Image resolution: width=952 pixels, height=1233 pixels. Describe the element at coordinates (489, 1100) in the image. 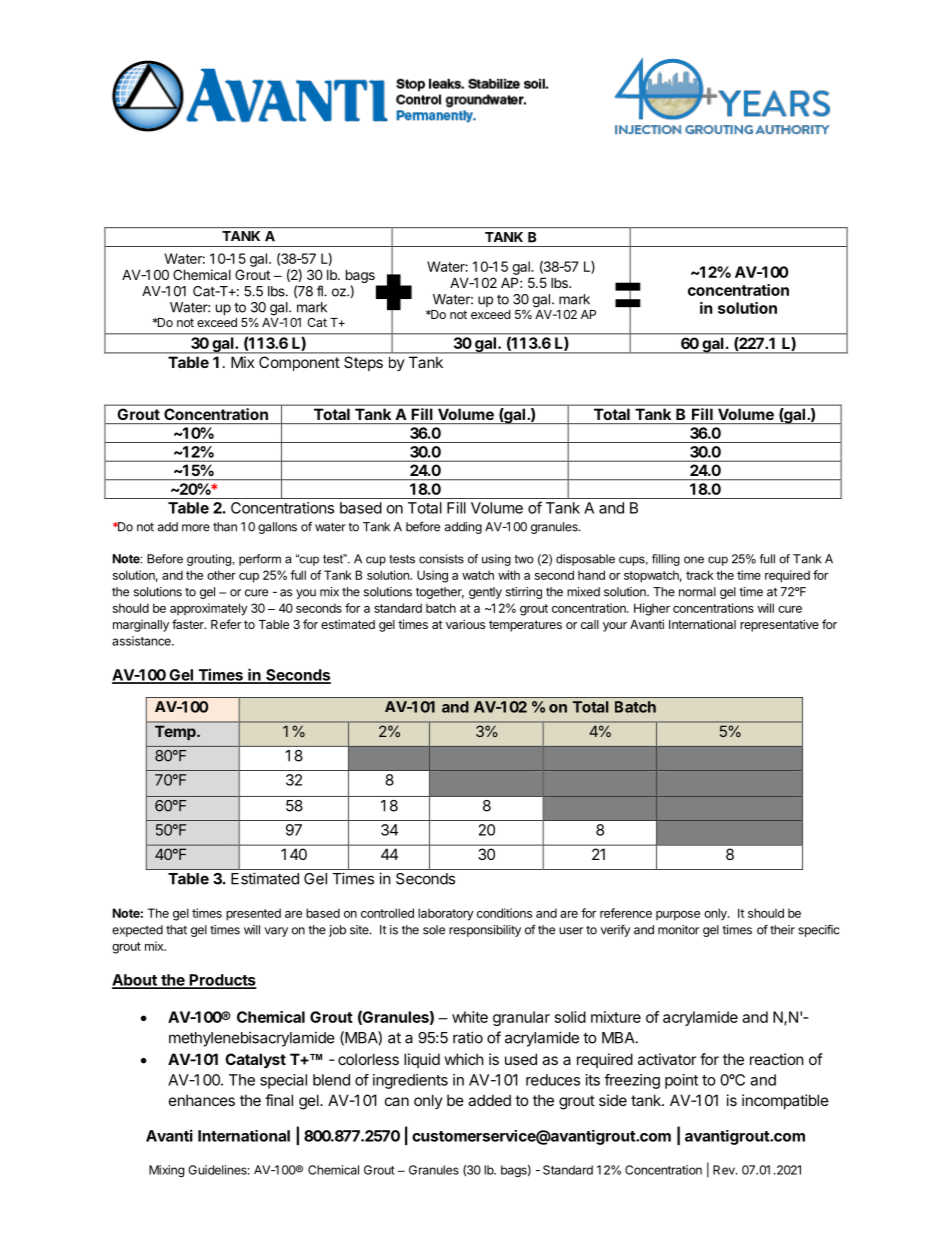

I see `added` at that location.
